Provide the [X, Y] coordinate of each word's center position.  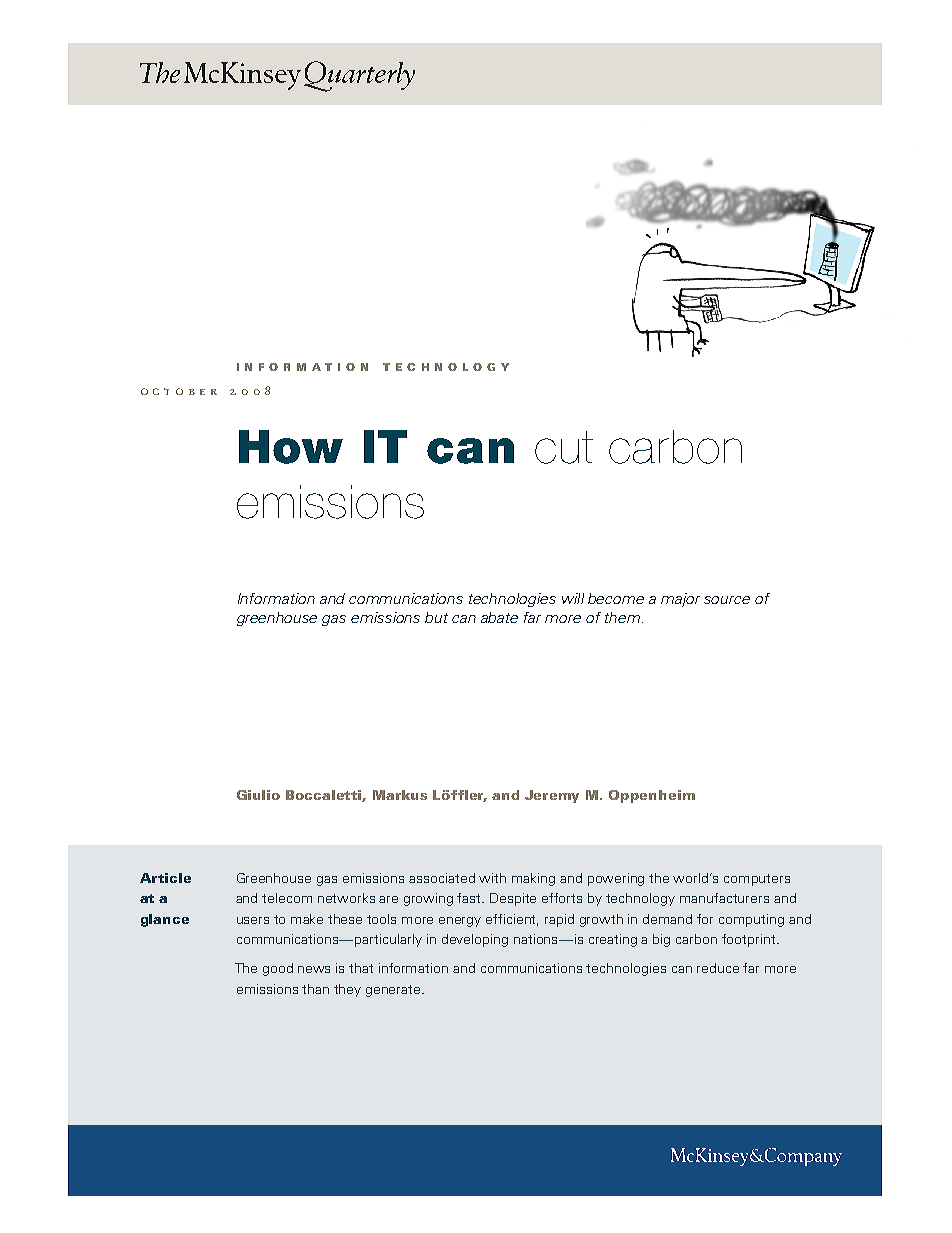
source [727, 600]
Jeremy [552, 796]
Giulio [258, 795]
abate [499, 617]
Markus [400, 795]
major [680, 600]
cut [564, 447]
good [278, 969]
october [179, 391]
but [436, 617]
